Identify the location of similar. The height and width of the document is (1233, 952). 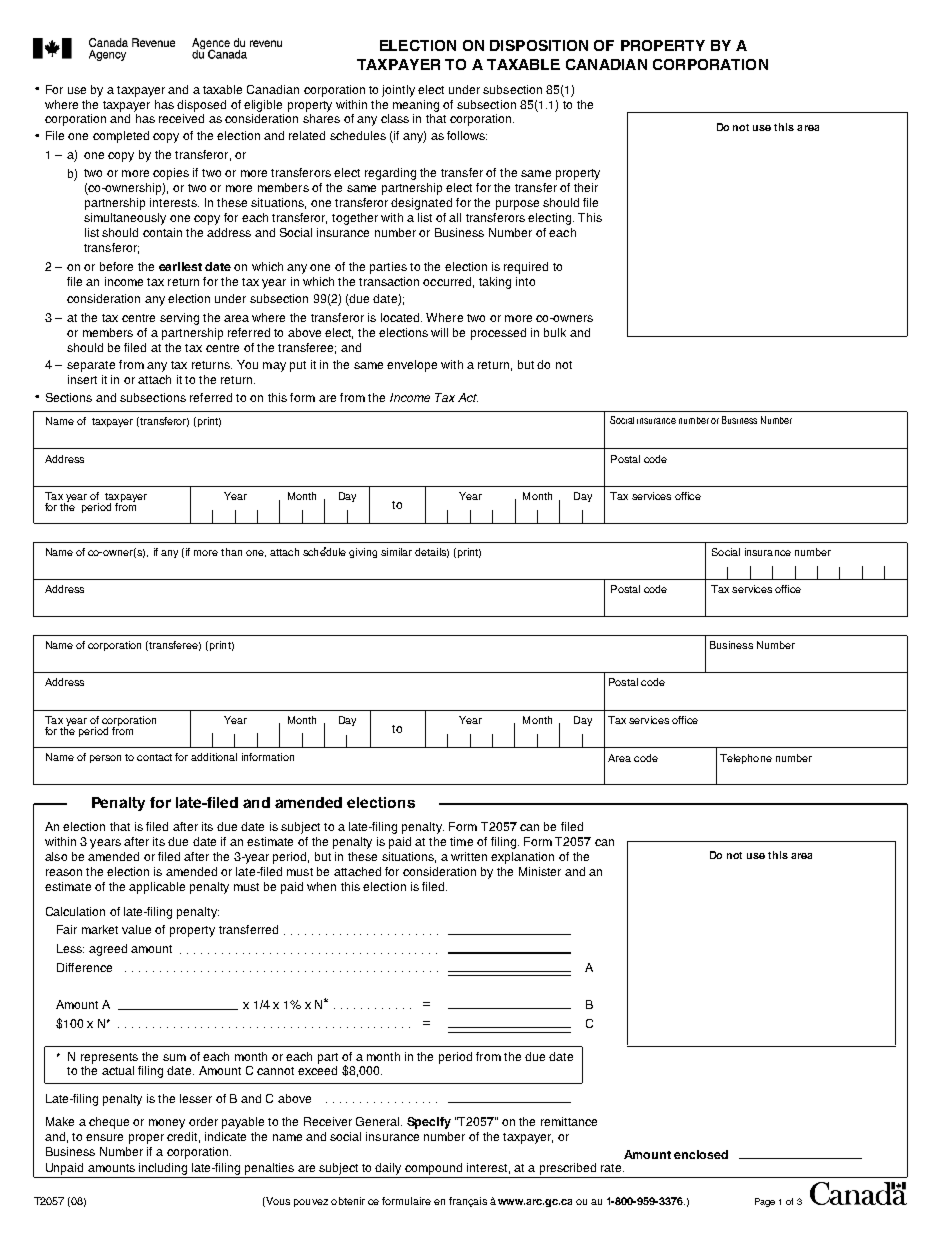
(396, 552).
